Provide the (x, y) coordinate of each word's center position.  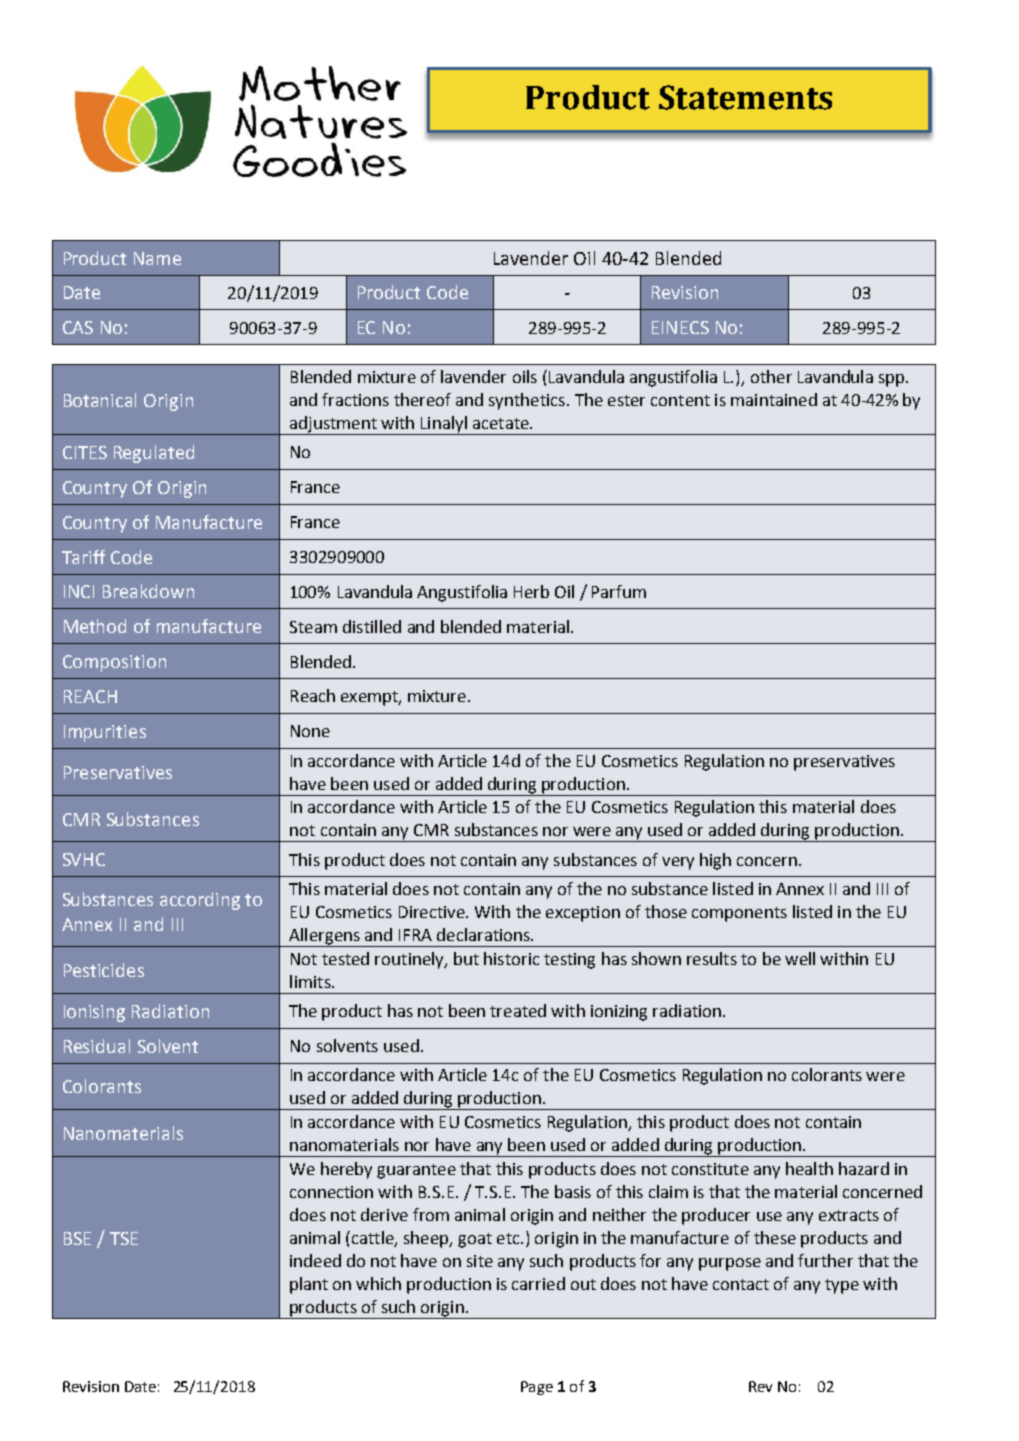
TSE (124, 1238)
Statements (745, 97)
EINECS (680, 327)
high (715, 861)
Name (157, 258)
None (310, 731)
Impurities (105, 733)
